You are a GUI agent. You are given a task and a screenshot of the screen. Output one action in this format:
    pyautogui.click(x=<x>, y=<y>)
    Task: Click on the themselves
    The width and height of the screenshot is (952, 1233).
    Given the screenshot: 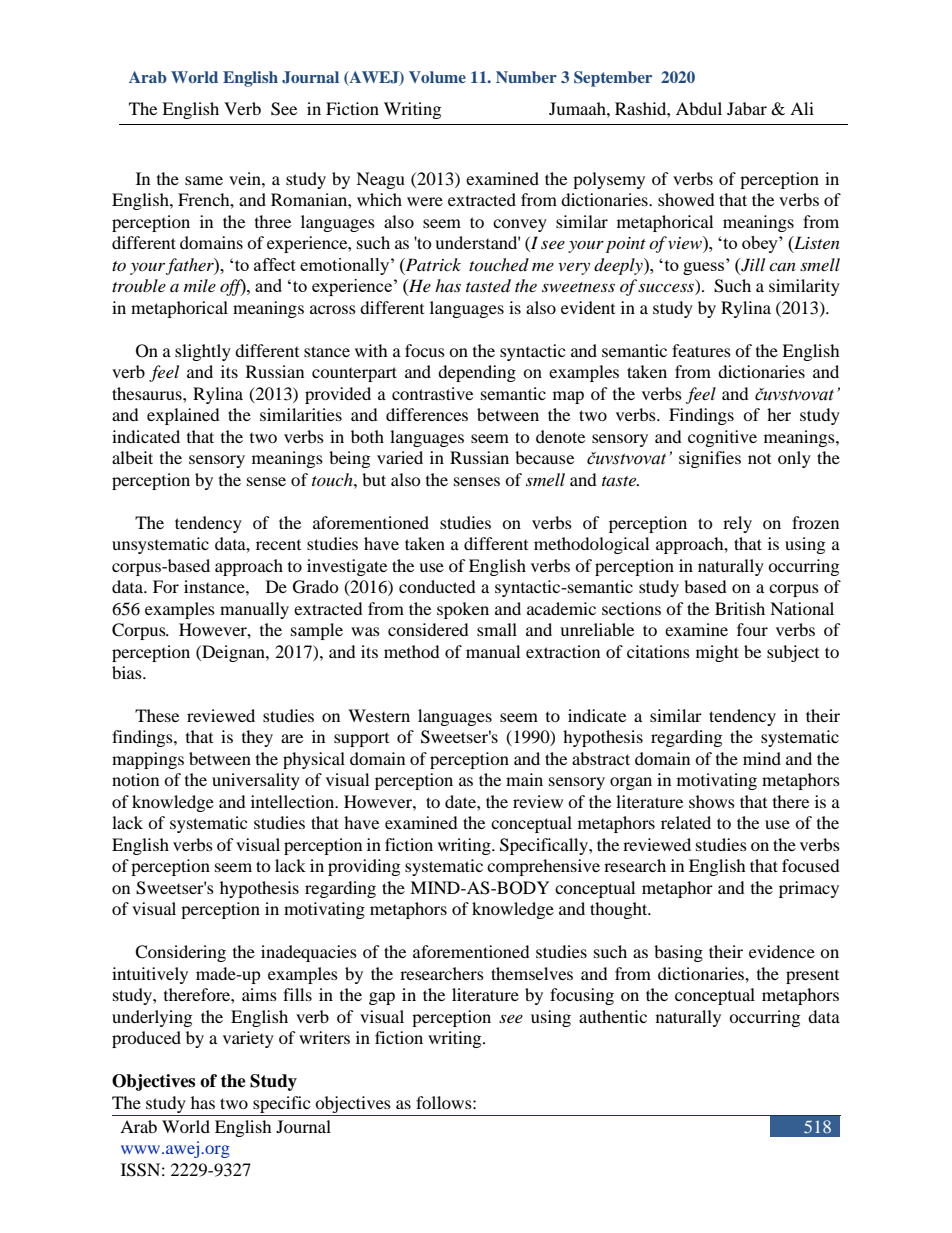 What is the action you would take?
    pyautogui.click(x=532, y=973)
